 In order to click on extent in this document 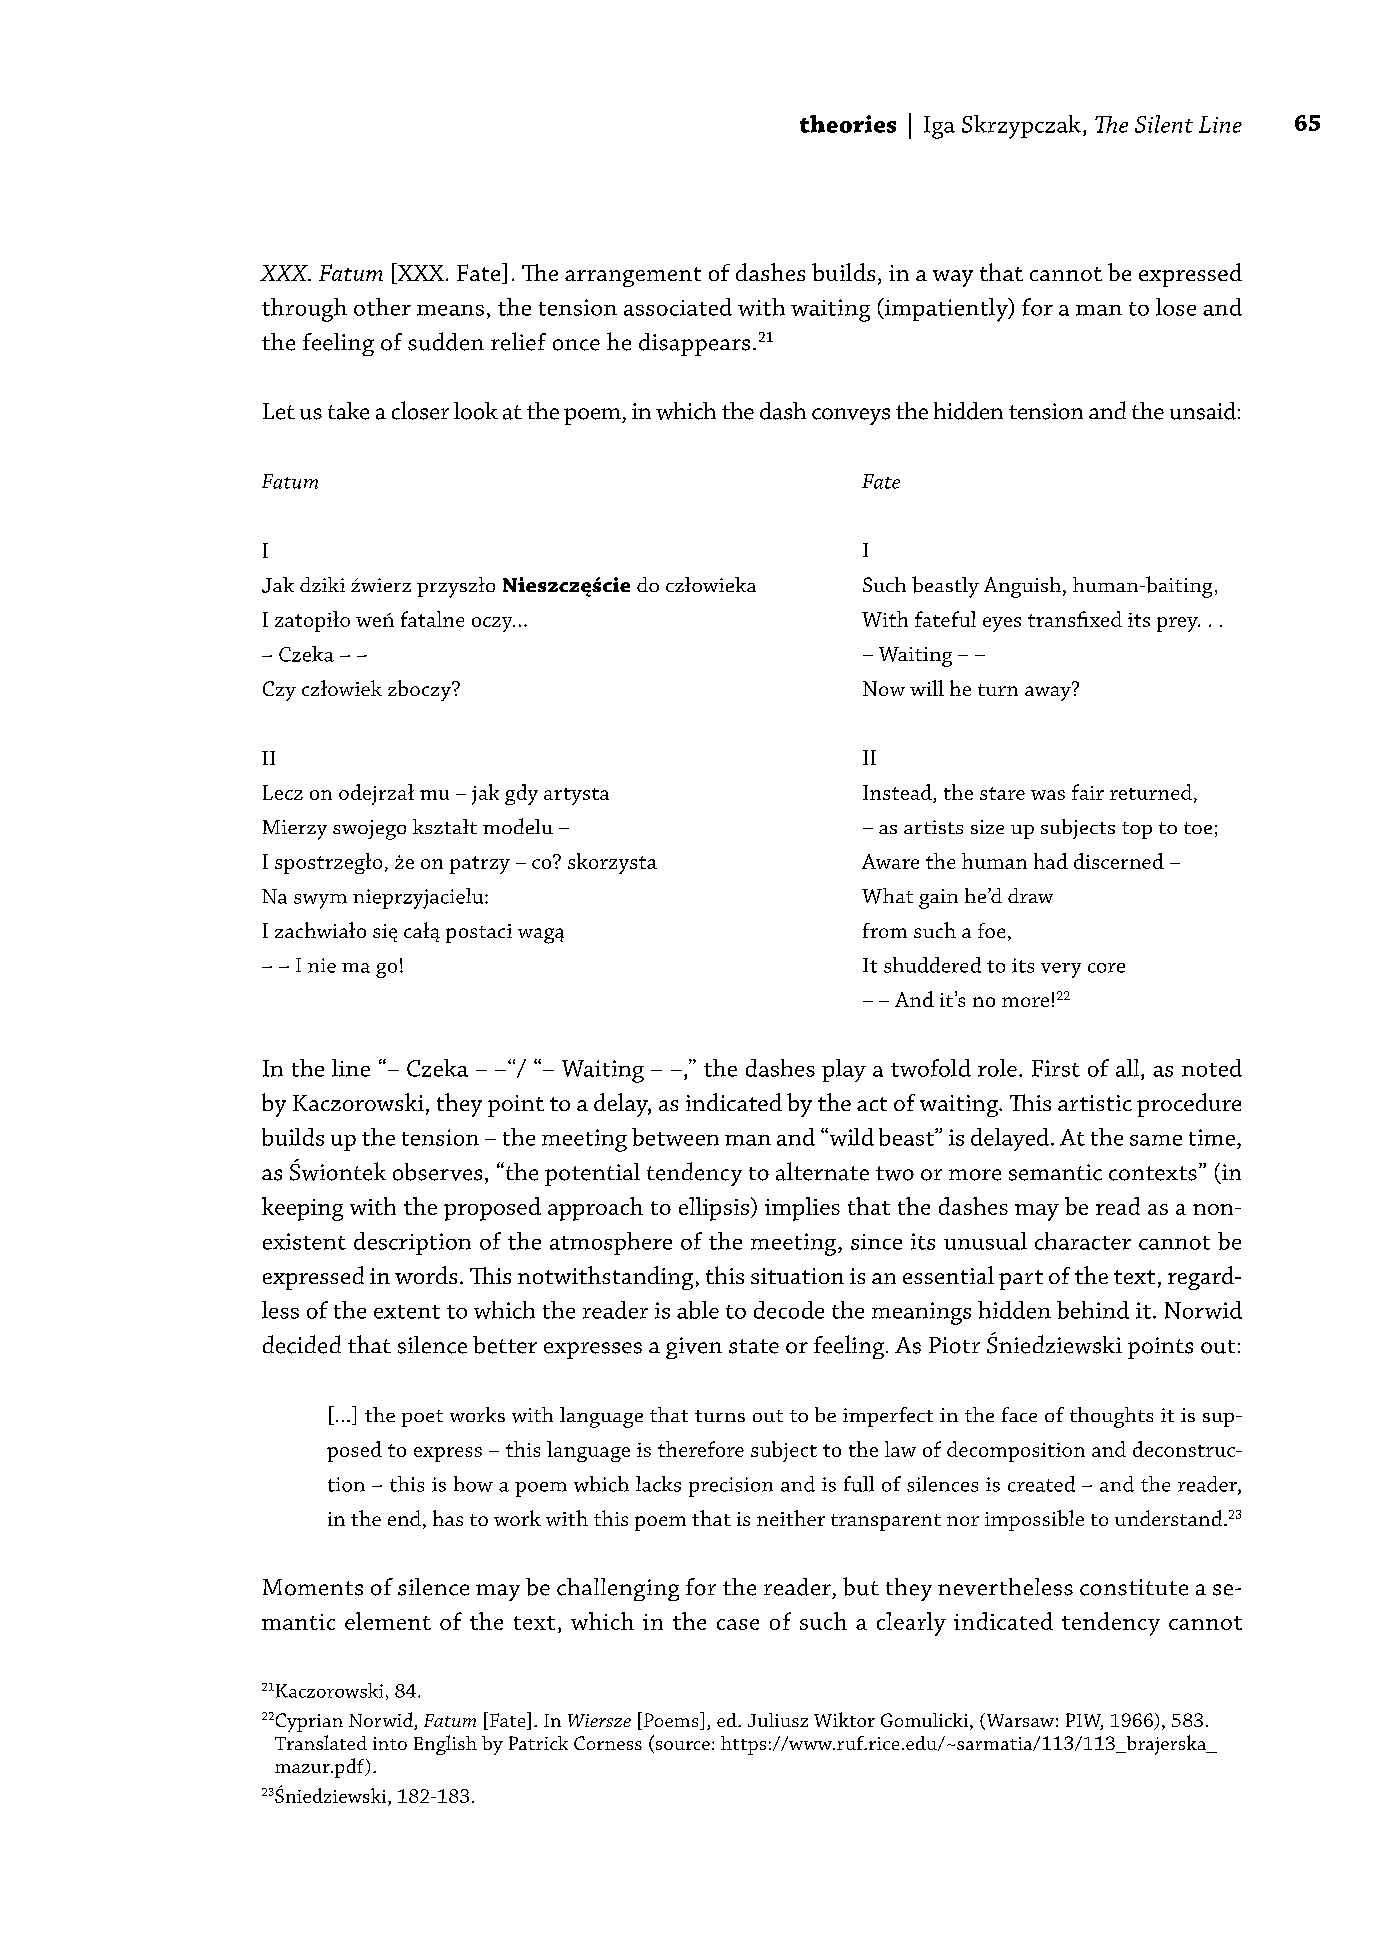, I will do `click(407, 1312)`.
